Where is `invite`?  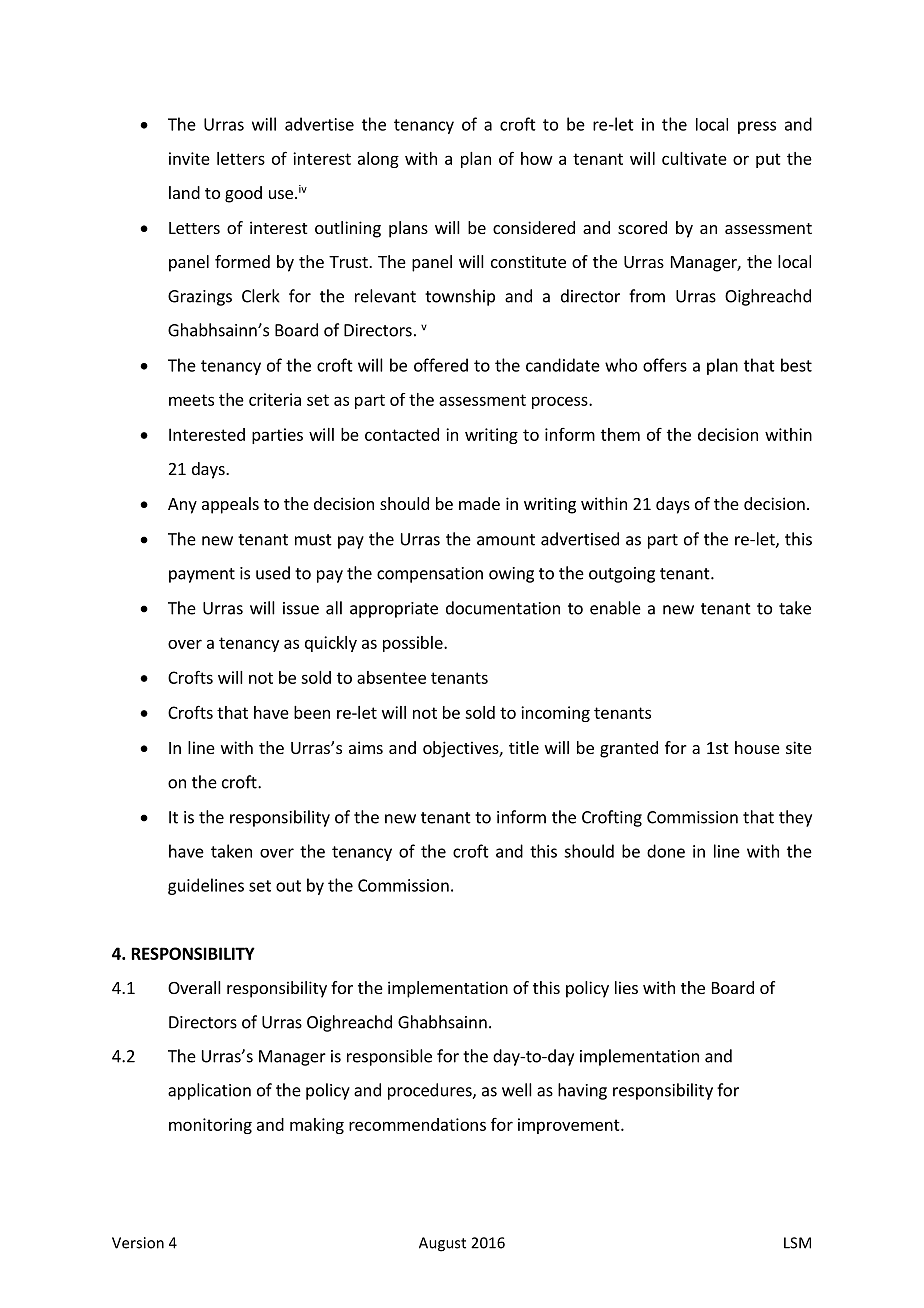
invite is located at coordinates (189, 158).
